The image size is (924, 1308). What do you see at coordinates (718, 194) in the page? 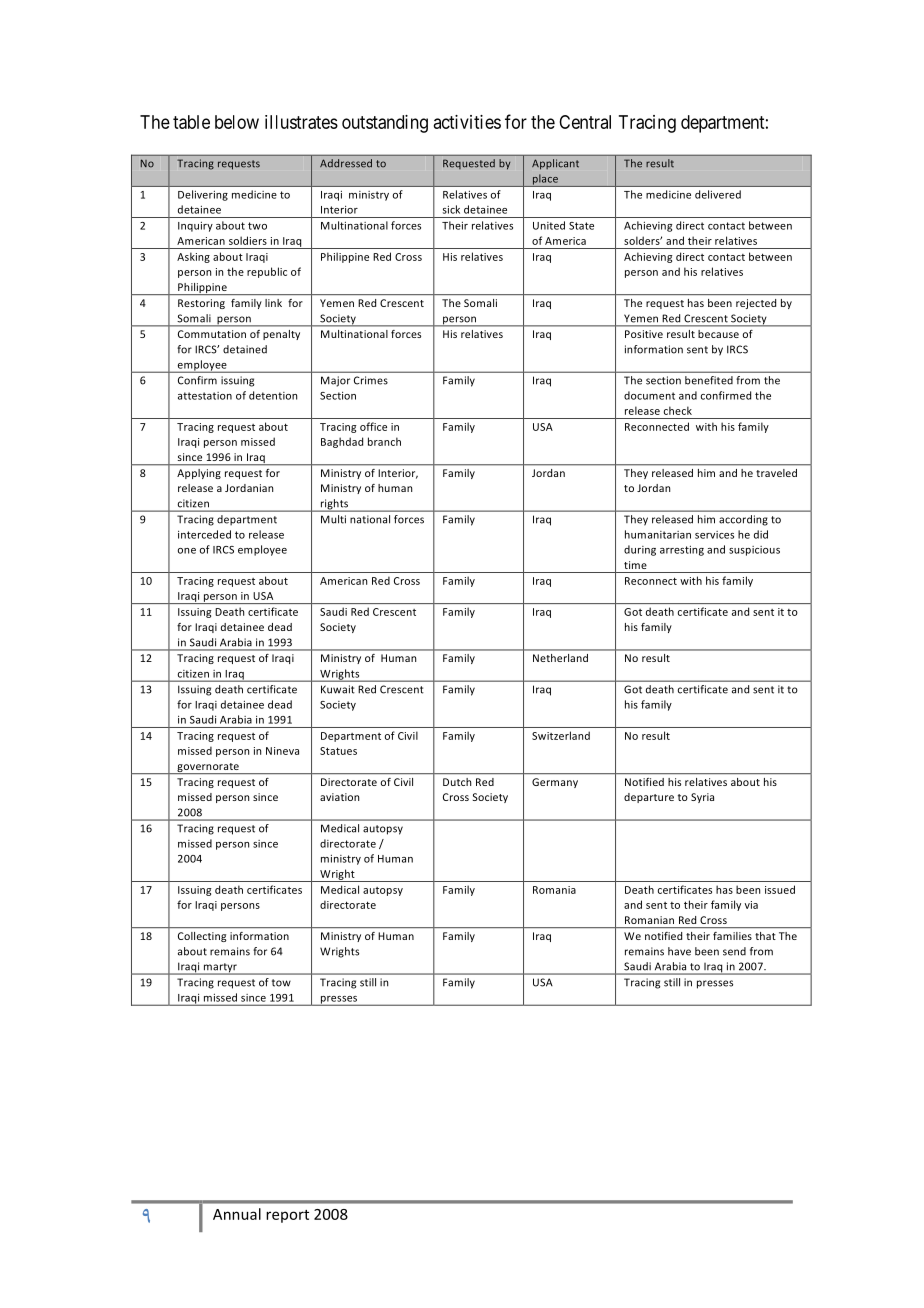
I see `delivered` at bounding box center [718, 194].
